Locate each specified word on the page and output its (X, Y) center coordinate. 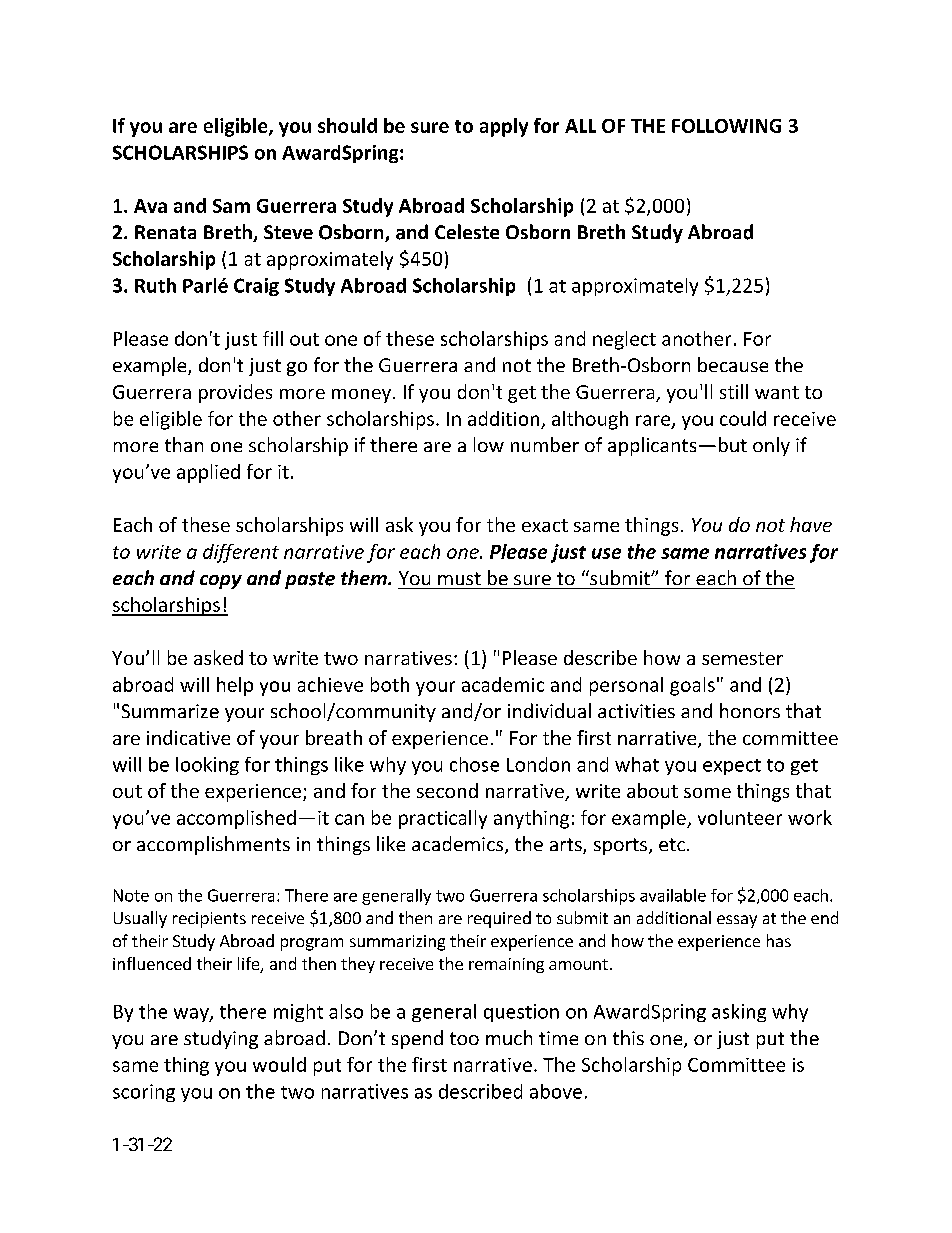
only (771, 446)
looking (207, 766)
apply (504, 127)
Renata (165, 232)
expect (732, 767)
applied (208, 473)
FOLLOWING (726, 126)
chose (474, 764)
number (545, 444)
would (279, 1064)
